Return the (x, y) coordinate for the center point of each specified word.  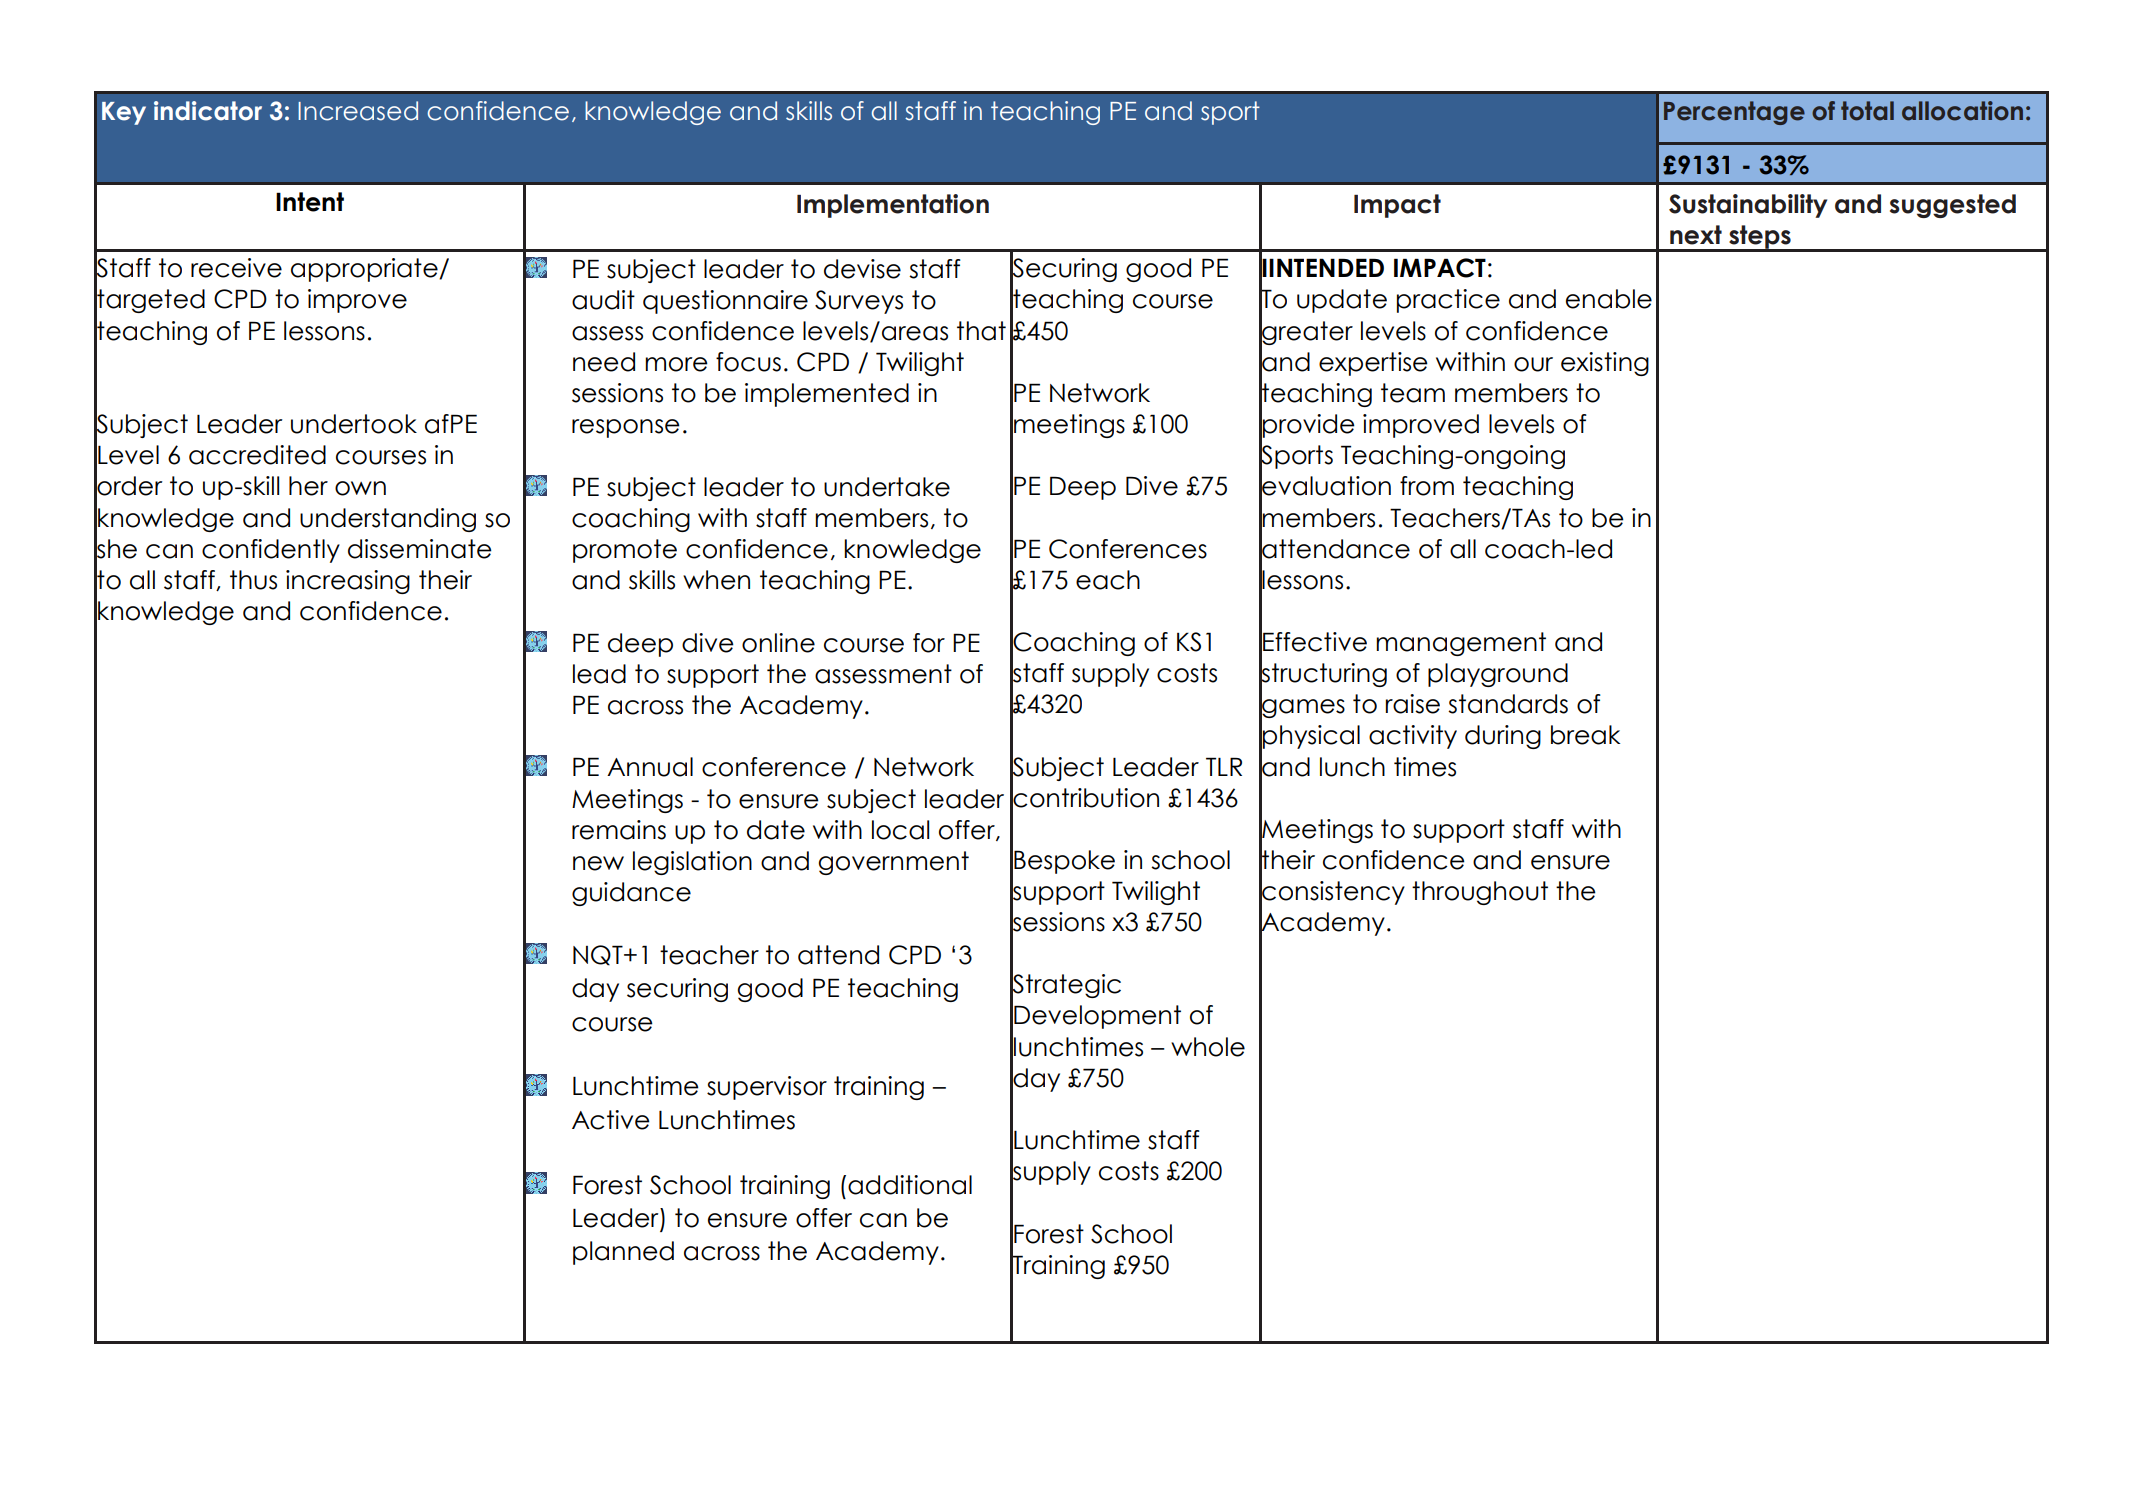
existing (1605, 364)
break (1585, 735)
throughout (1480, 893)
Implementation (893, 206)
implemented (827, 395)
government (893, 863)
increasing (348, 582)
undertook (354, 424)
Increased (358, 111)
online (778, 643)
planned (623, 1253)
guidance (631, 894)
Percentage (1734, 113)
